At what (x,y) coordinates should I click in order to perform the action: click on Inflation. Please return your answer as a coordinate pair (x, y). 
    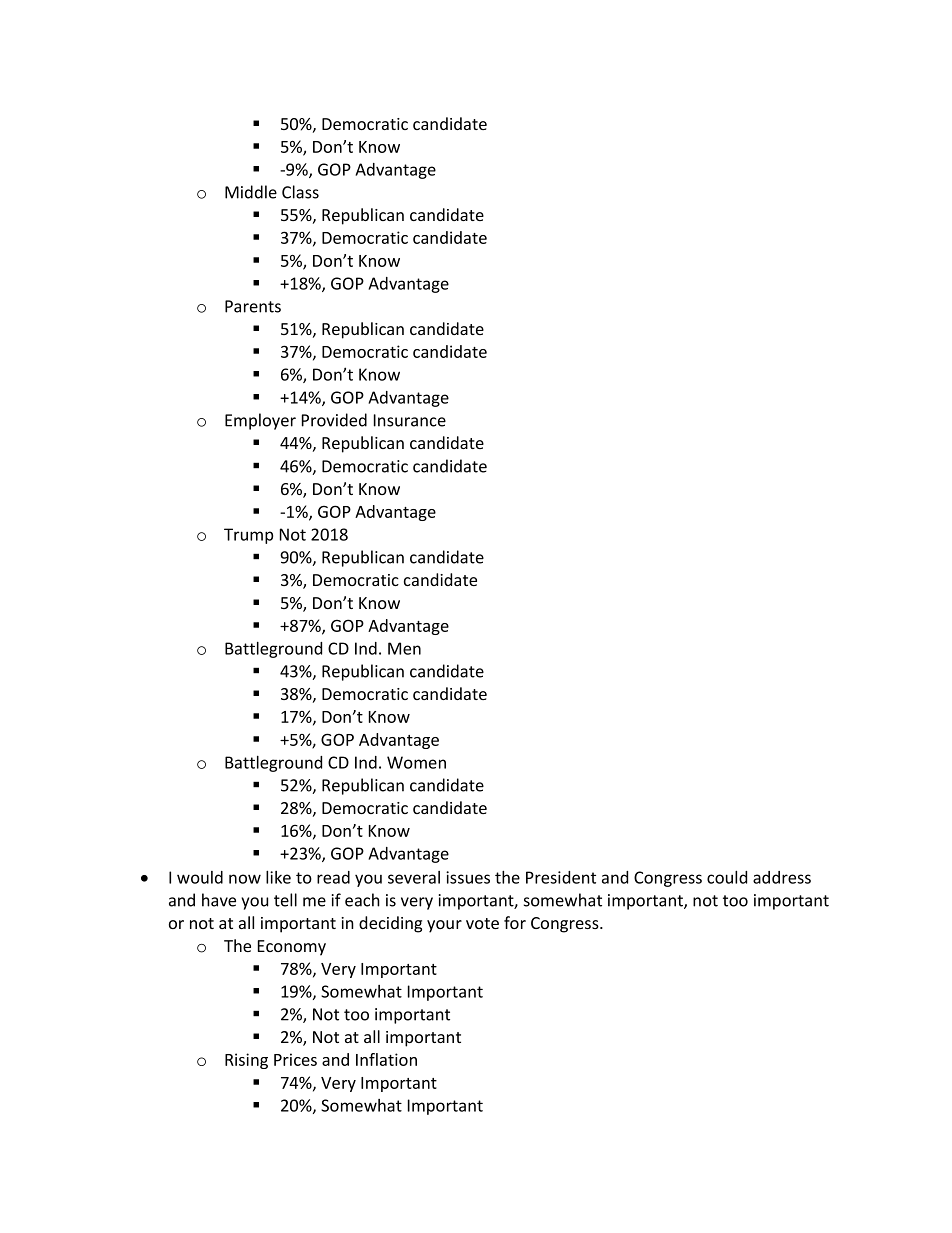
    Looking at the image, I should click on (386, 1059).
